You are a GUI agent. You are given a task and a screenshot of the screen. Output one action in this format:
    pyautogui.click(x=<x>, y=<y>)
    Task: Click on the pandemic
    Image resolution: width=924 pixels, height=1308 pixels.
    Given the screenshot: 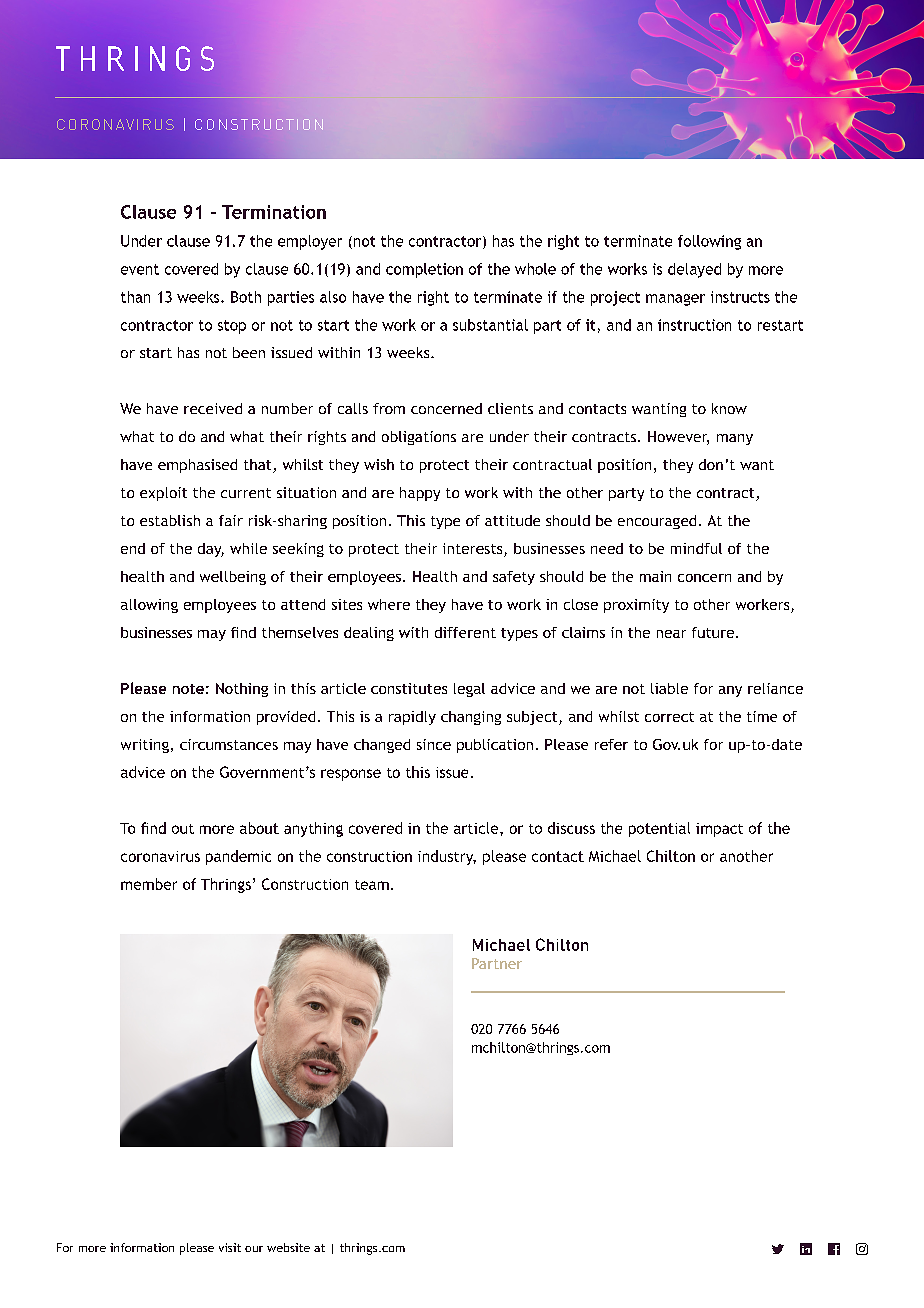 What is the action you would take?
    pyautogui.click(x=238, y=857)
